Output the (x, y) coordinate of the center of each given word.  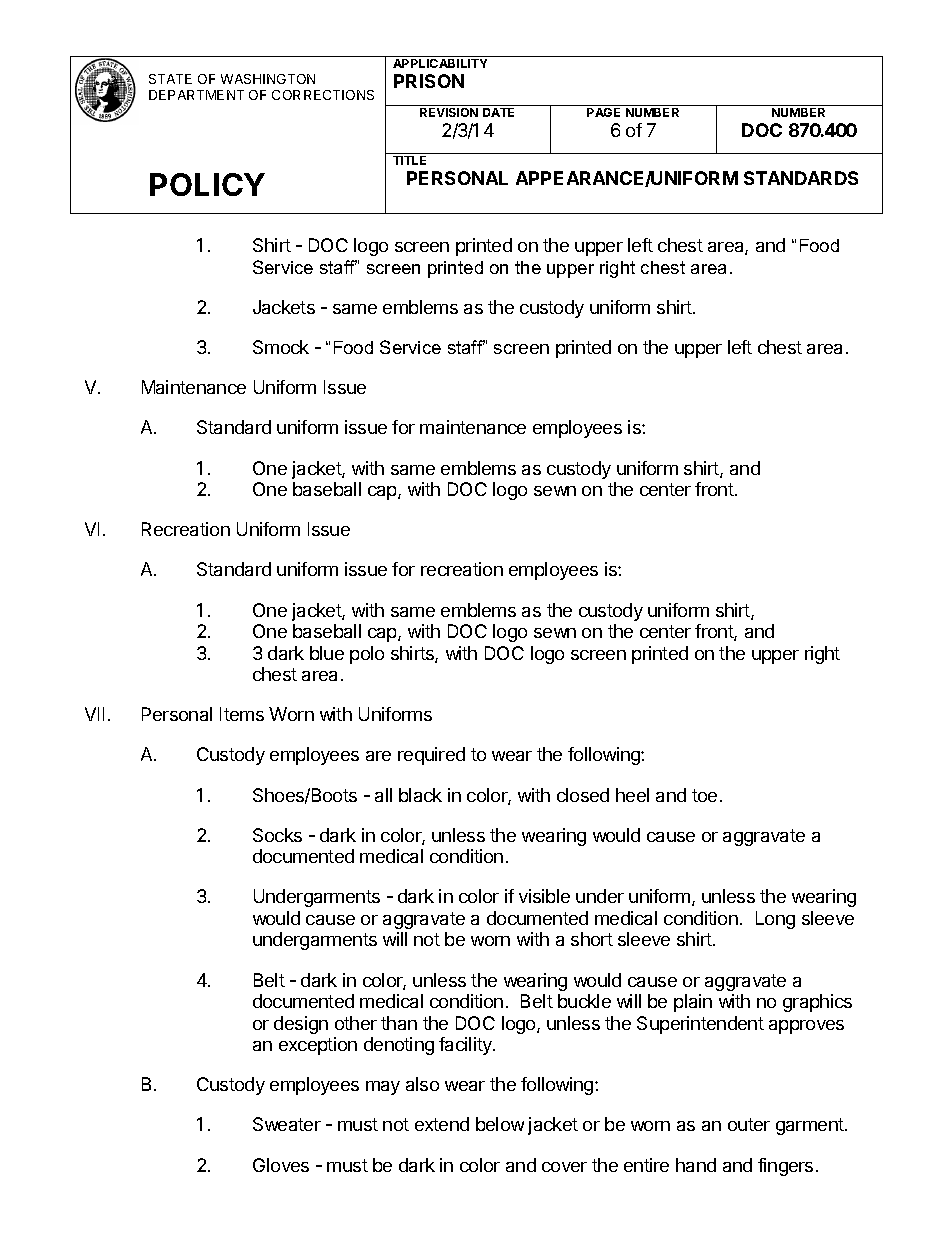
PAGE (603, 112)
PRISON (429, 81)
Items (242, 714)
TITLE (409, 160)
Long (775, 920)
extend (442, 1124)
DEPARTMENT (196, 95)
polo (367, 655)
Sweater (287, 1124)
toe (704, 795)
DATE (498, 112)
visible (544, 896)
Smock (281, 347)
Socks (277, 835)
